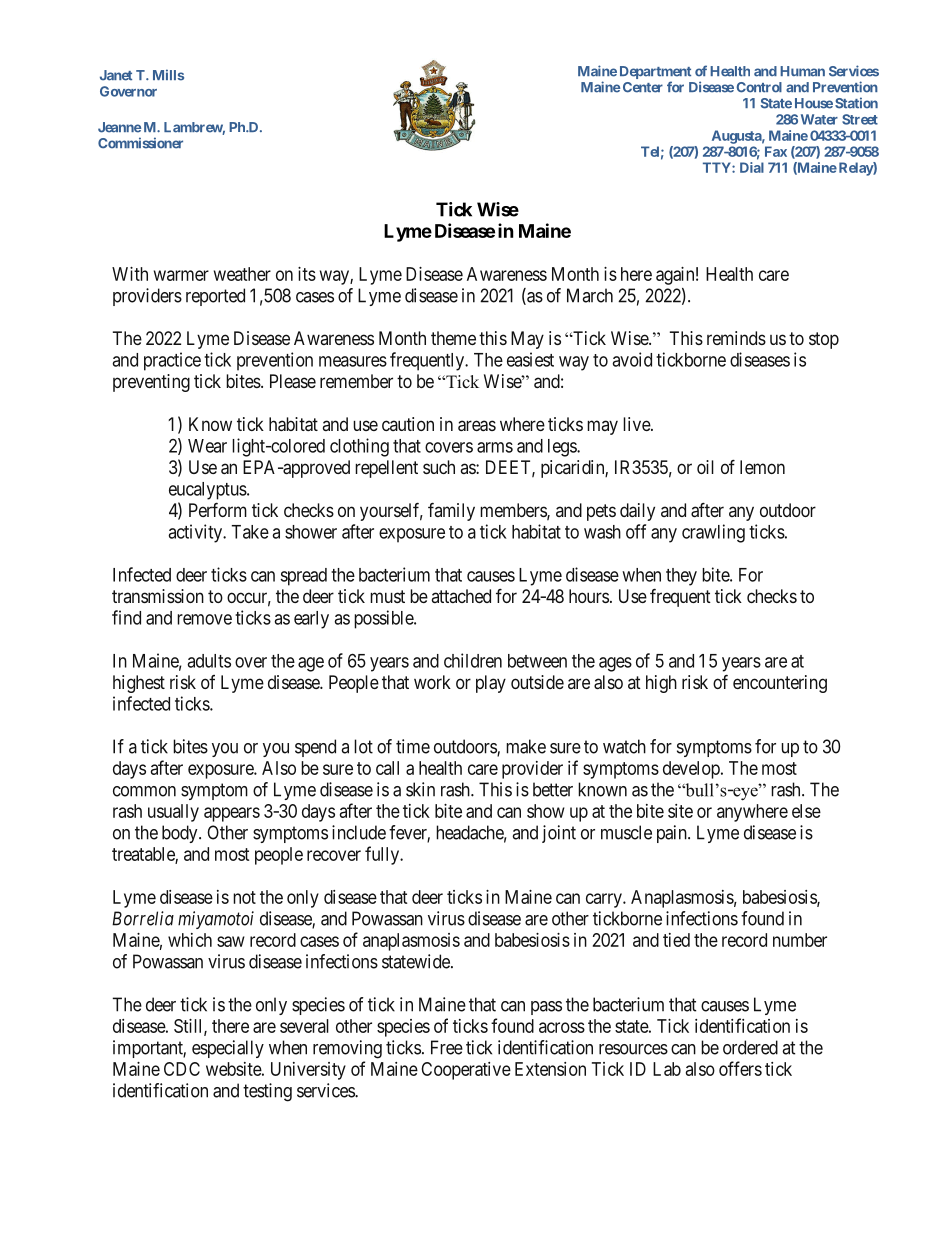  Describe the element at coordinates (759, 87) in the image. I see `Control` at that location.
